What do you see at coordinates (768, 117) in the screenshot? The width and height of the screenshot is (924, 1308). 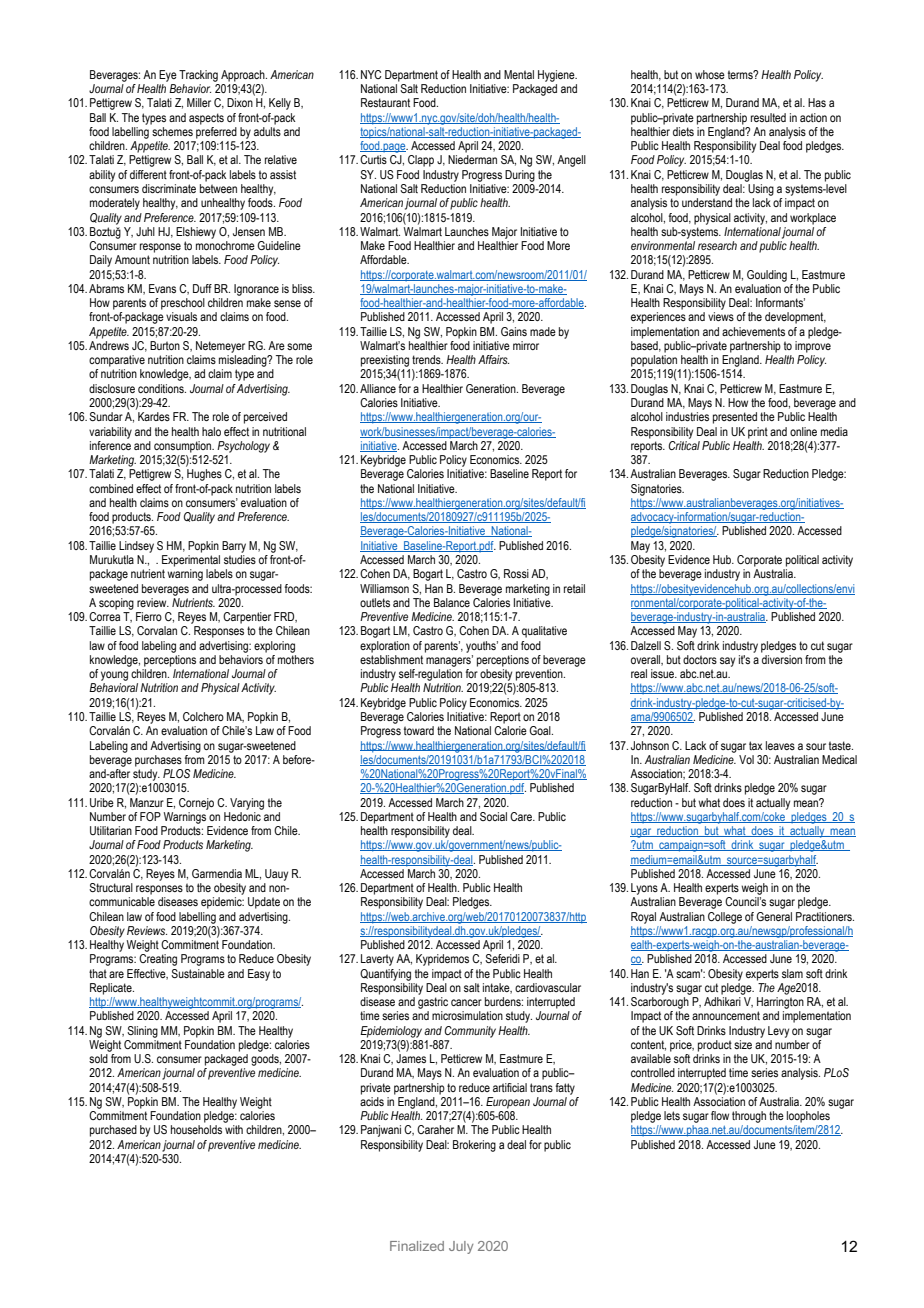 I see `resulted` at bounding box center [768, 117].
